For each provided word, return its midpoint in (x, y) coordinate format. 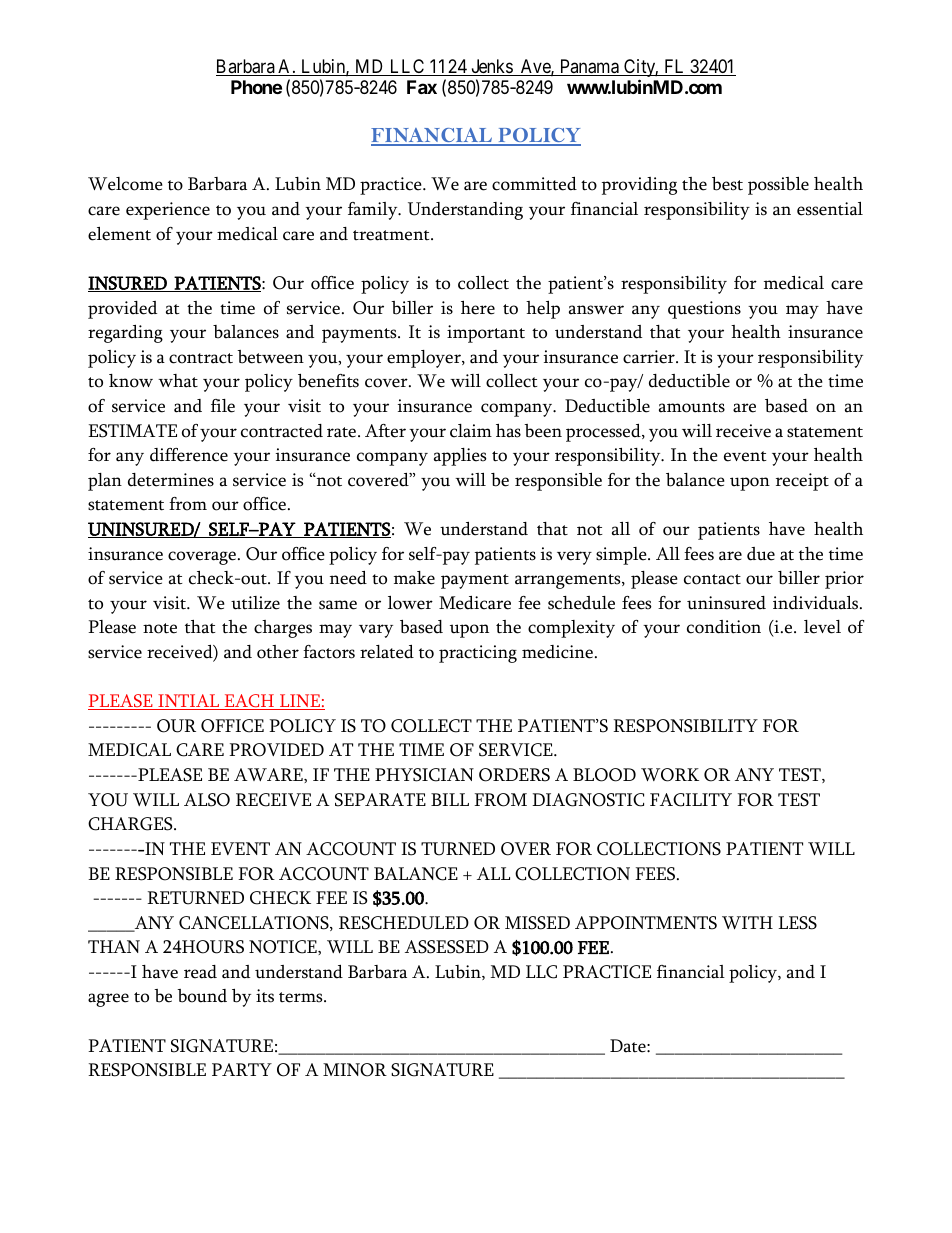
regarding (125, 334)
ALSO (207, 800)
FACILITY (691, 800)
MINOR (355, 1070)
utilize (255, 603)
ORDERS (514, 775)
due (761, 554)
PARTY (242, 1069)
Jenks (491, 67)
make (414, 578)
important (486, 334)
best (727, 184)
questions (704, 310)
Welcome (125, 184)
